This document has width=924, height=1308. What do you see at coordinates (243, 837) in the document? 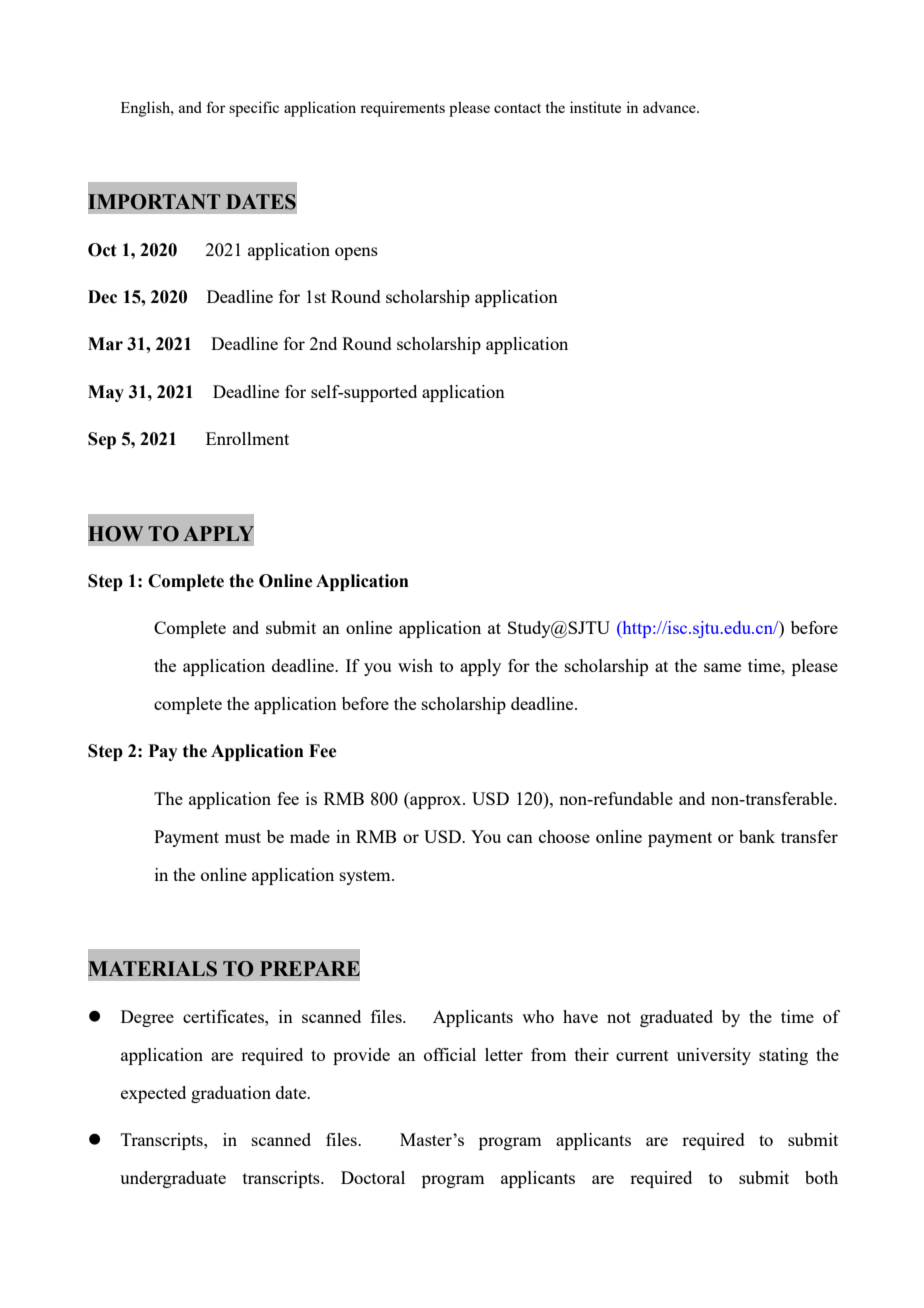
I see `must` at bounding box center [243, 837].
